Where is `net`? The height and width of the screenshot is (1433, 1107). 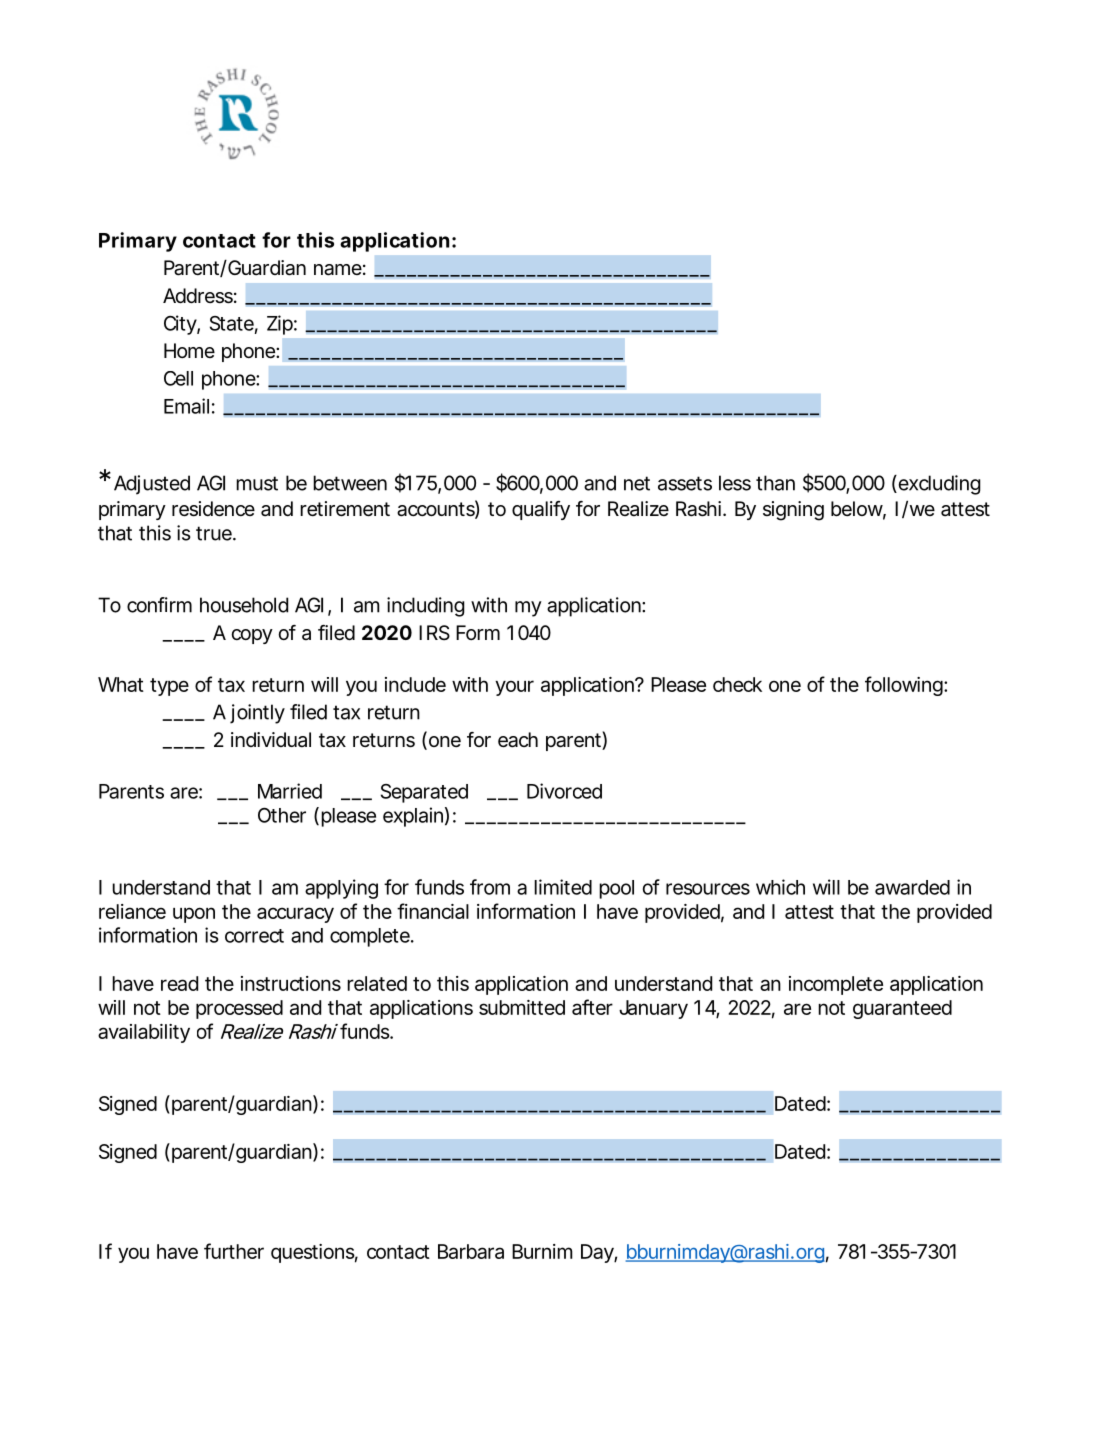 net is located at coordinates (637, 483).
